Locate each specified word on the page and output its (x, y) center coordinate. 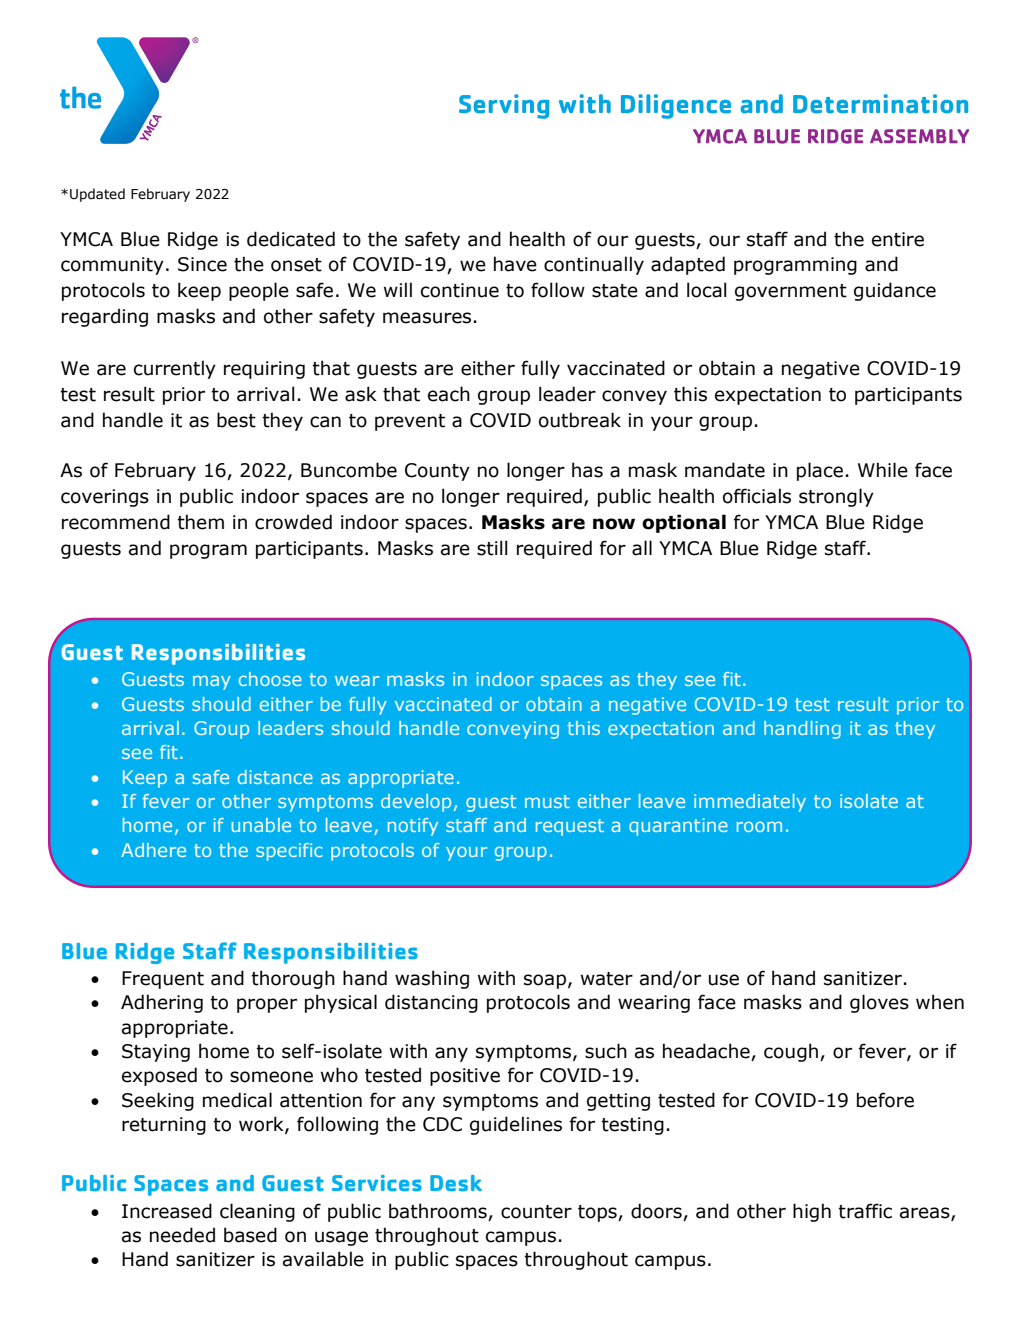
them (200, 522)
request (570, 827)
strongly (836, 497)
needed (182, 1235)
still (492, 548)
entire (898, 239)
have (515, 264)
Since (202, 264)
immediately (750, 803)
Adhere (153, 850)
